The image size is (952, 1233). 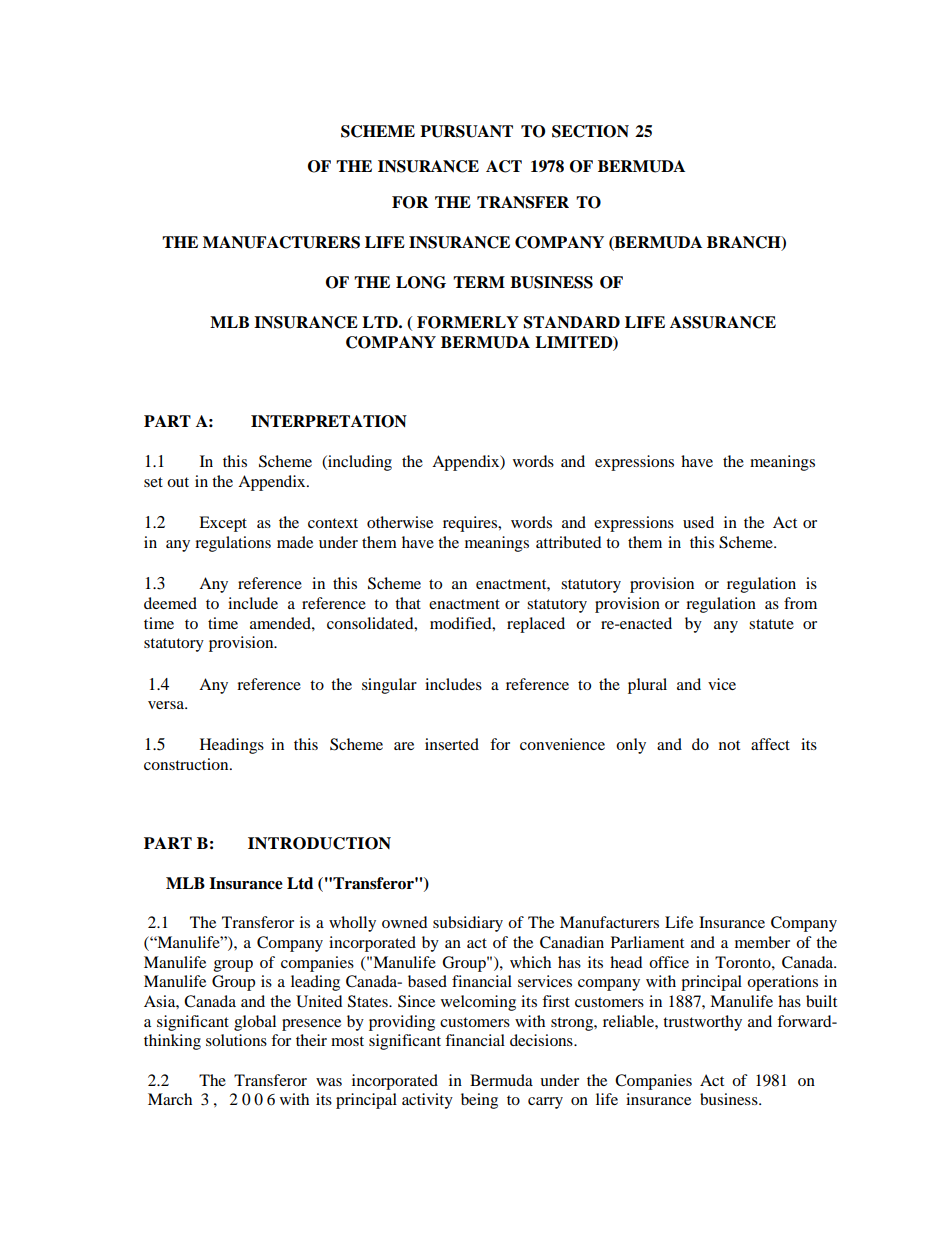 What do you see at coordinates (698, 522) in the document?
I see `used` at bounding box center [698, 522].
